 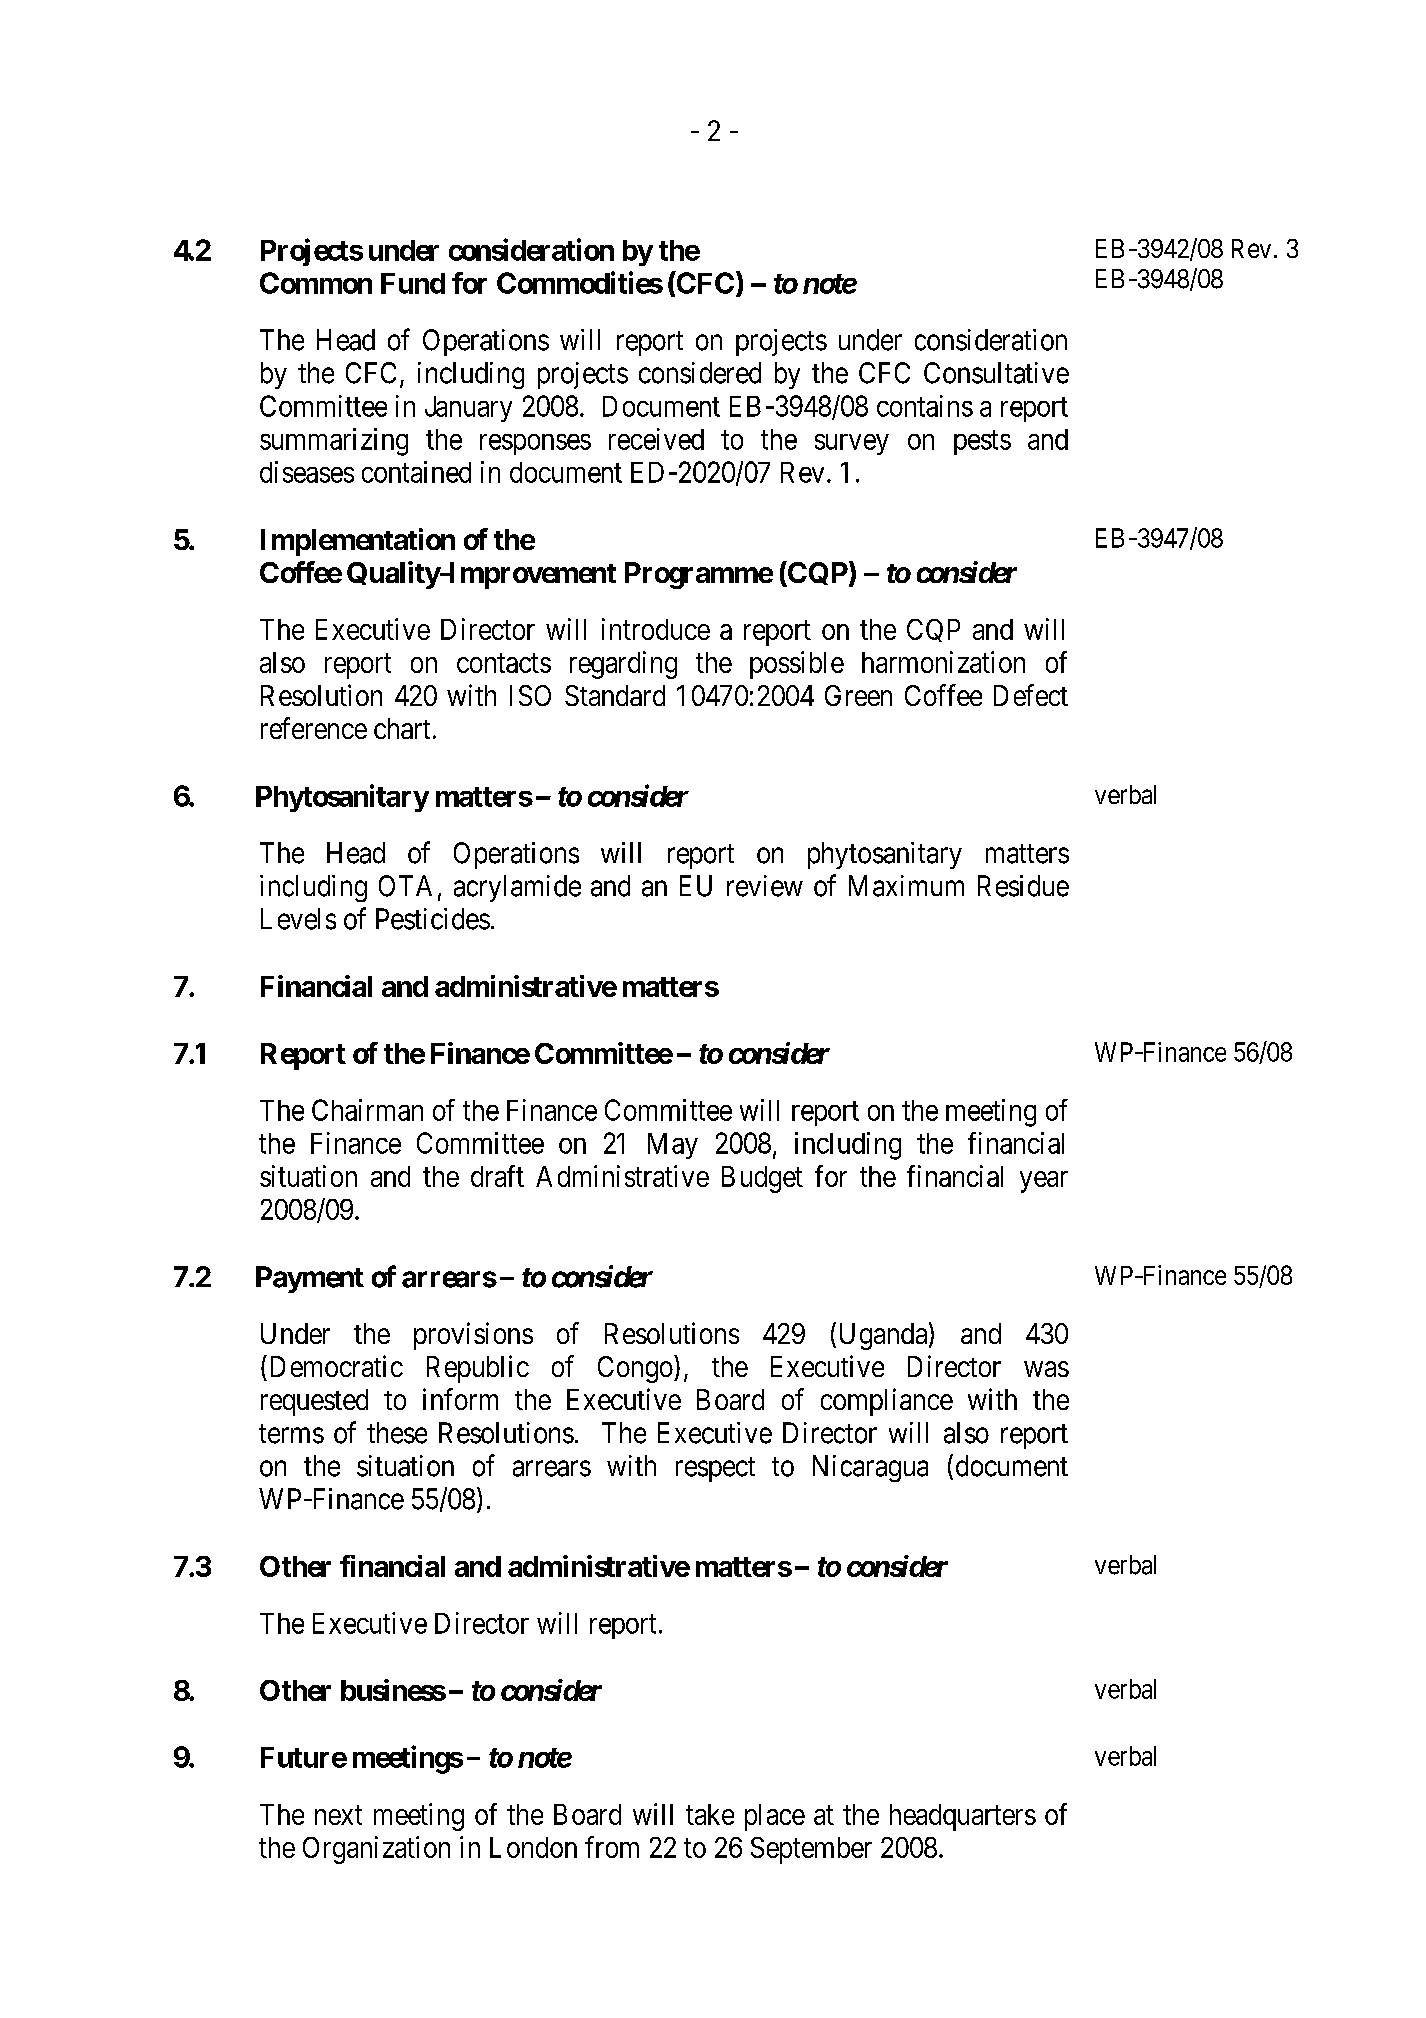 I want to click on Standard, so click(x=615, y=695).
